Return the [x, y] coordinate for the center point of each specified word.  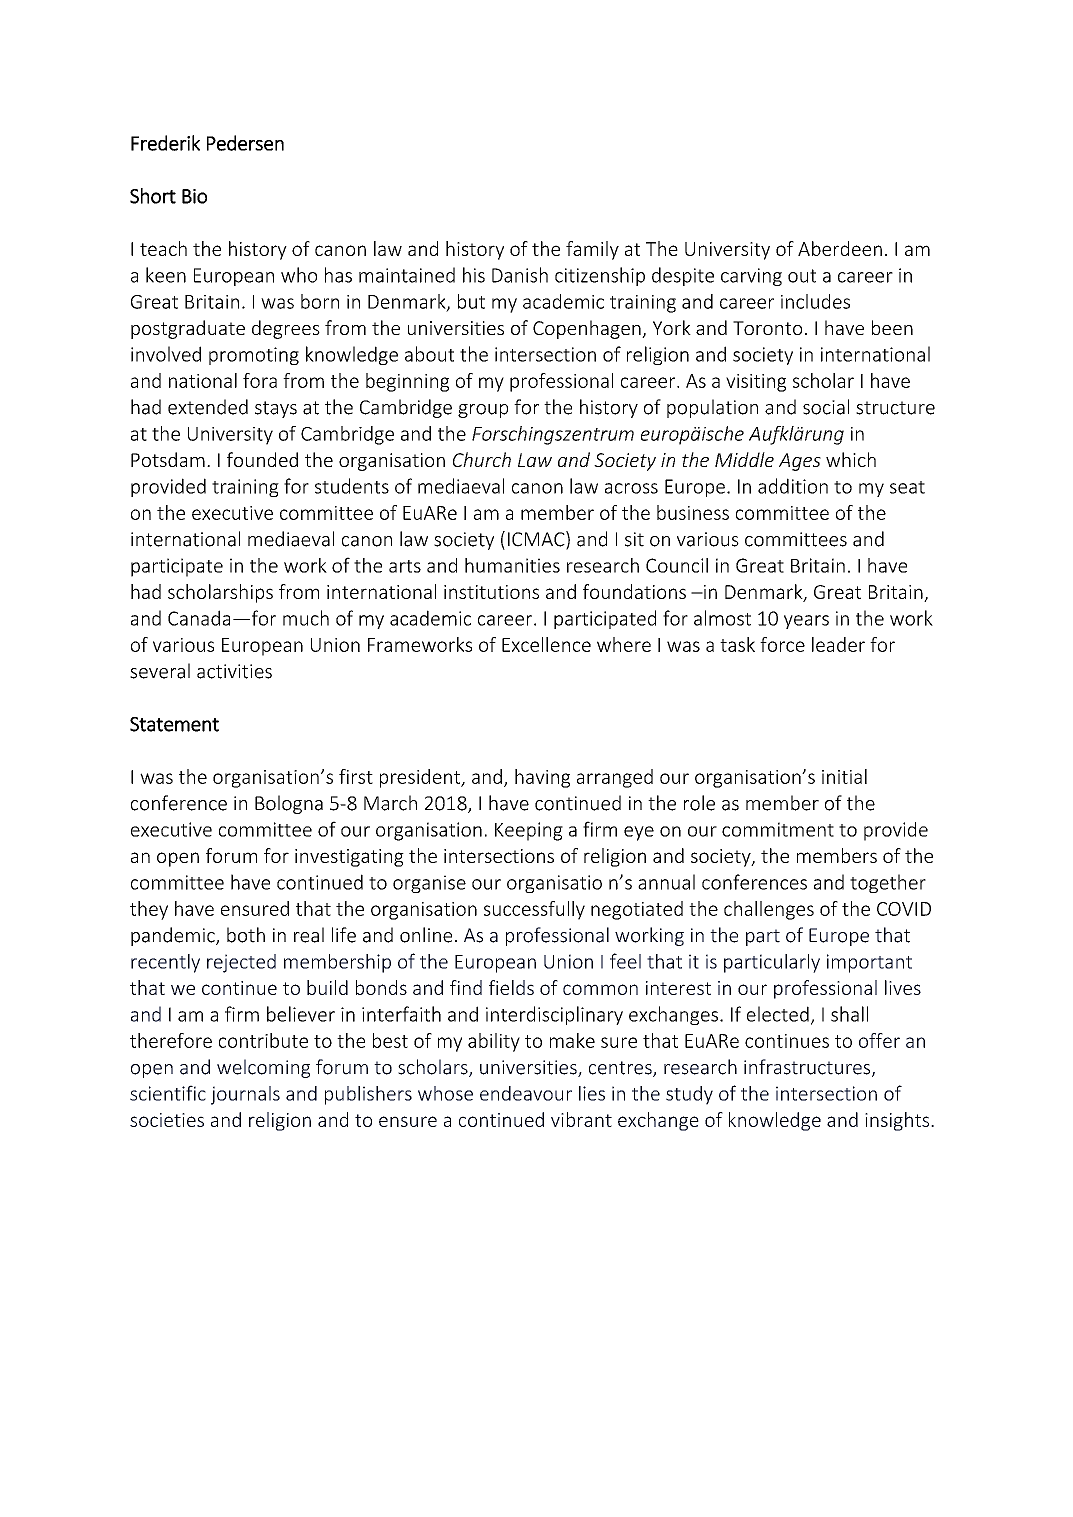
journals [245, 1095]
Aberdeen [840, 248]
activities [234, 671]
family [592, 250]
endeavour [526, 1093]
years [806, 622]
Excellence [546, 644]
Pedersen [245, 143]
